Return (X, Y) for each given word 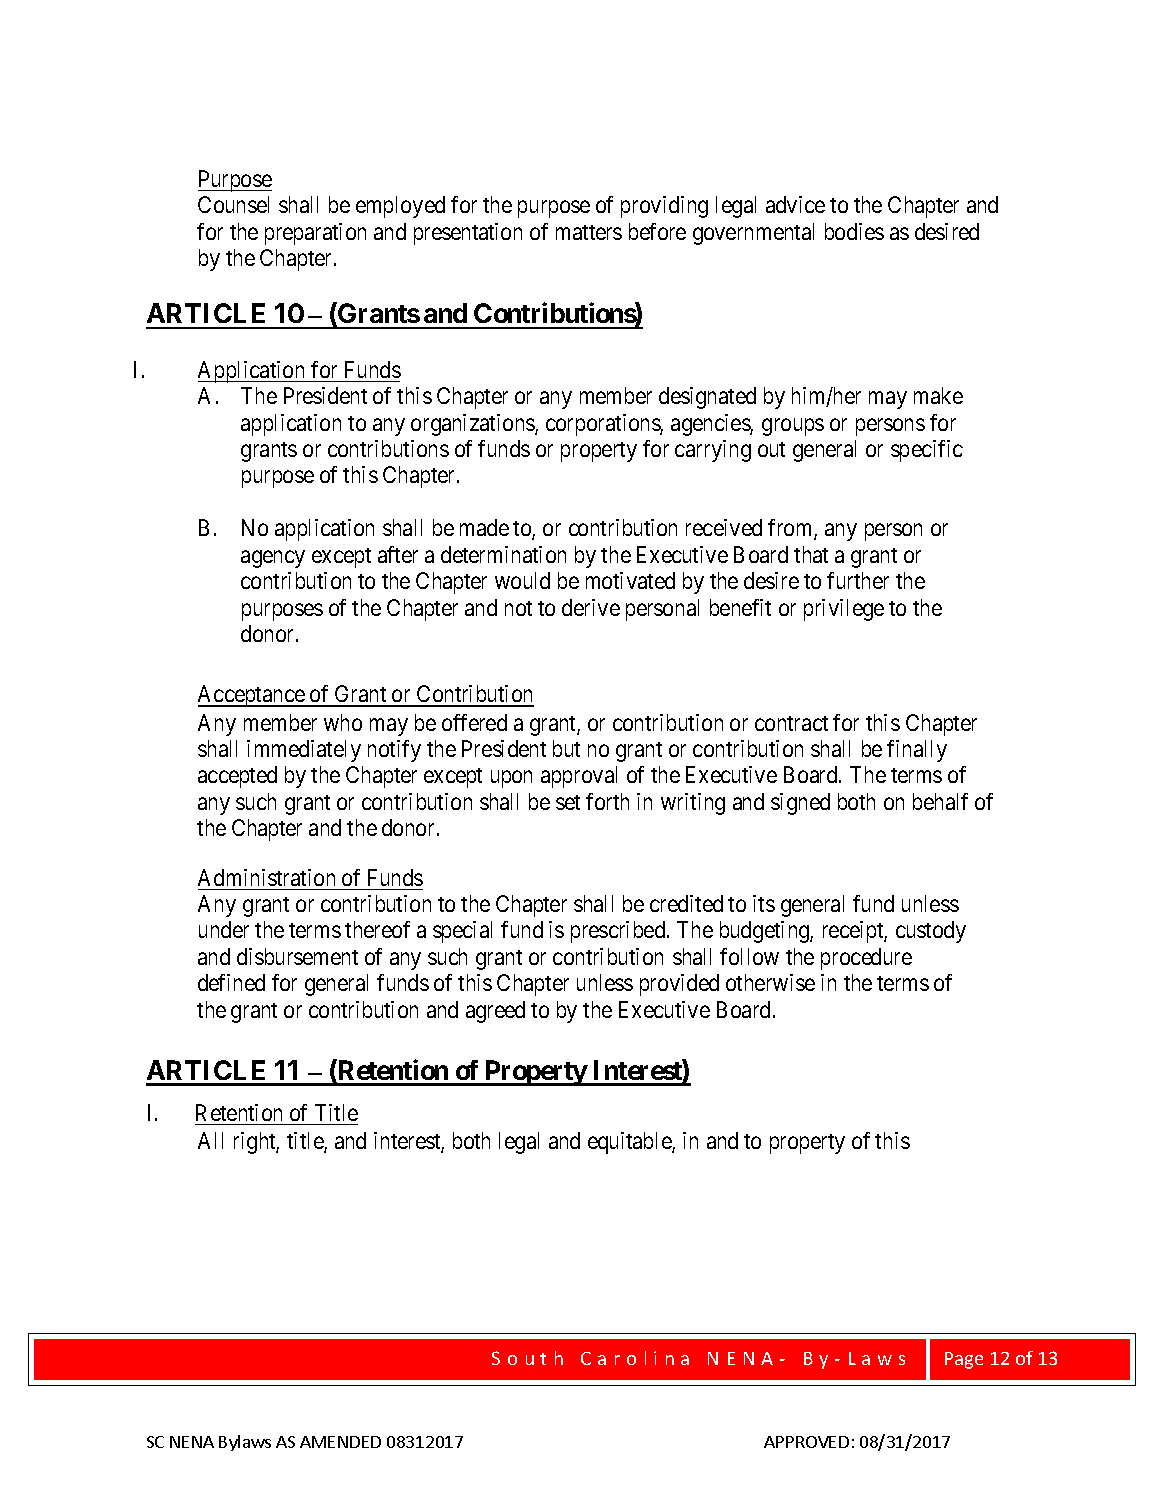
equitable (630, 1143)
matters (589, 232)
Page (964, 1360)
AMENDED (340, 1442)
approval (579, 777)
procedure (866, 959)
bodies (854, 231)
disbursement (297, 956)
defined (231, 982)
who (343, 722)
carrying (713, 451)
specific (927, 451)
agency (273, 559)
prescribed (619, 932)
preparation (315, 234)
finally (917, 751)
